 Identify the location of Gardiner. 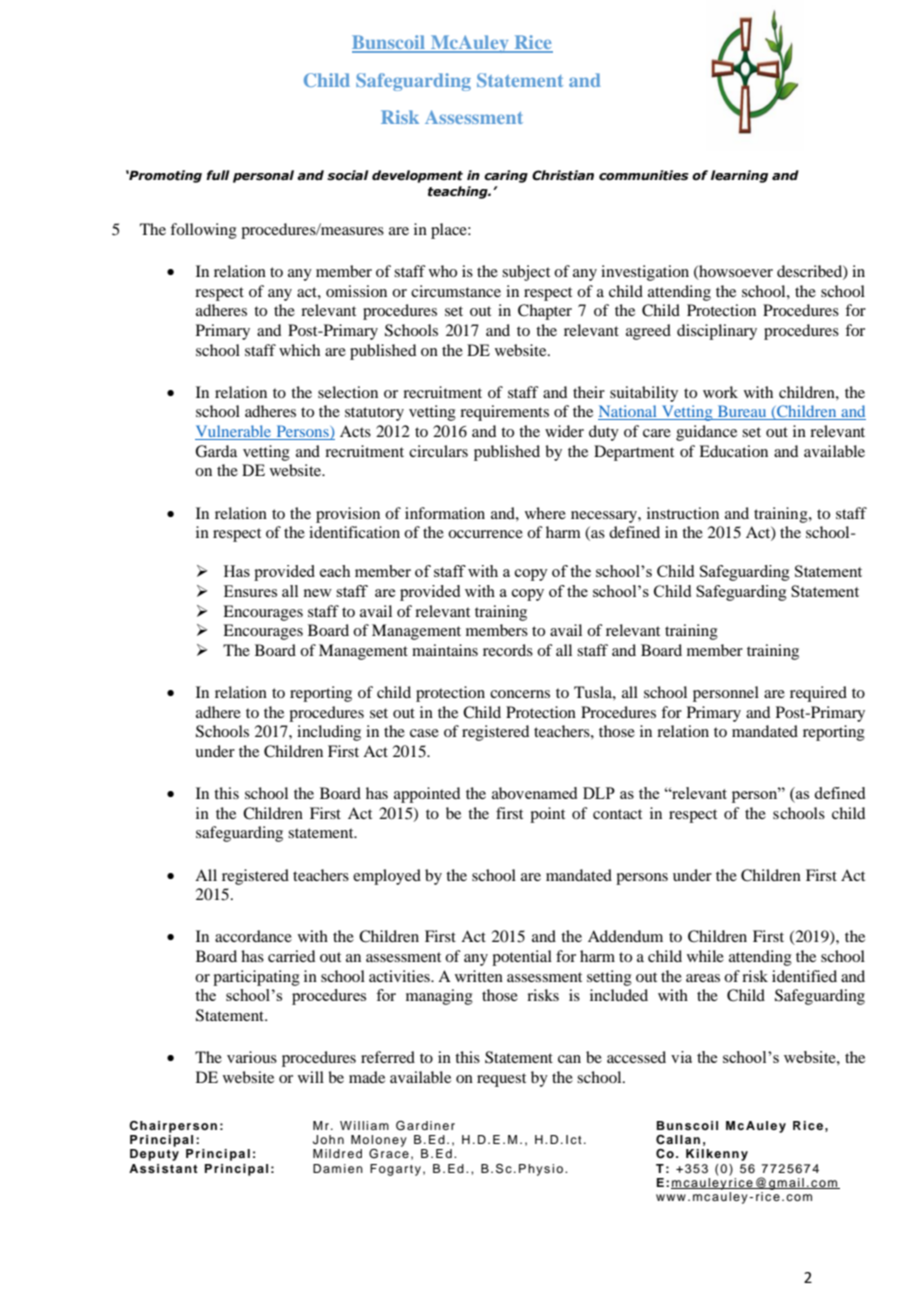
(425, 1126).
